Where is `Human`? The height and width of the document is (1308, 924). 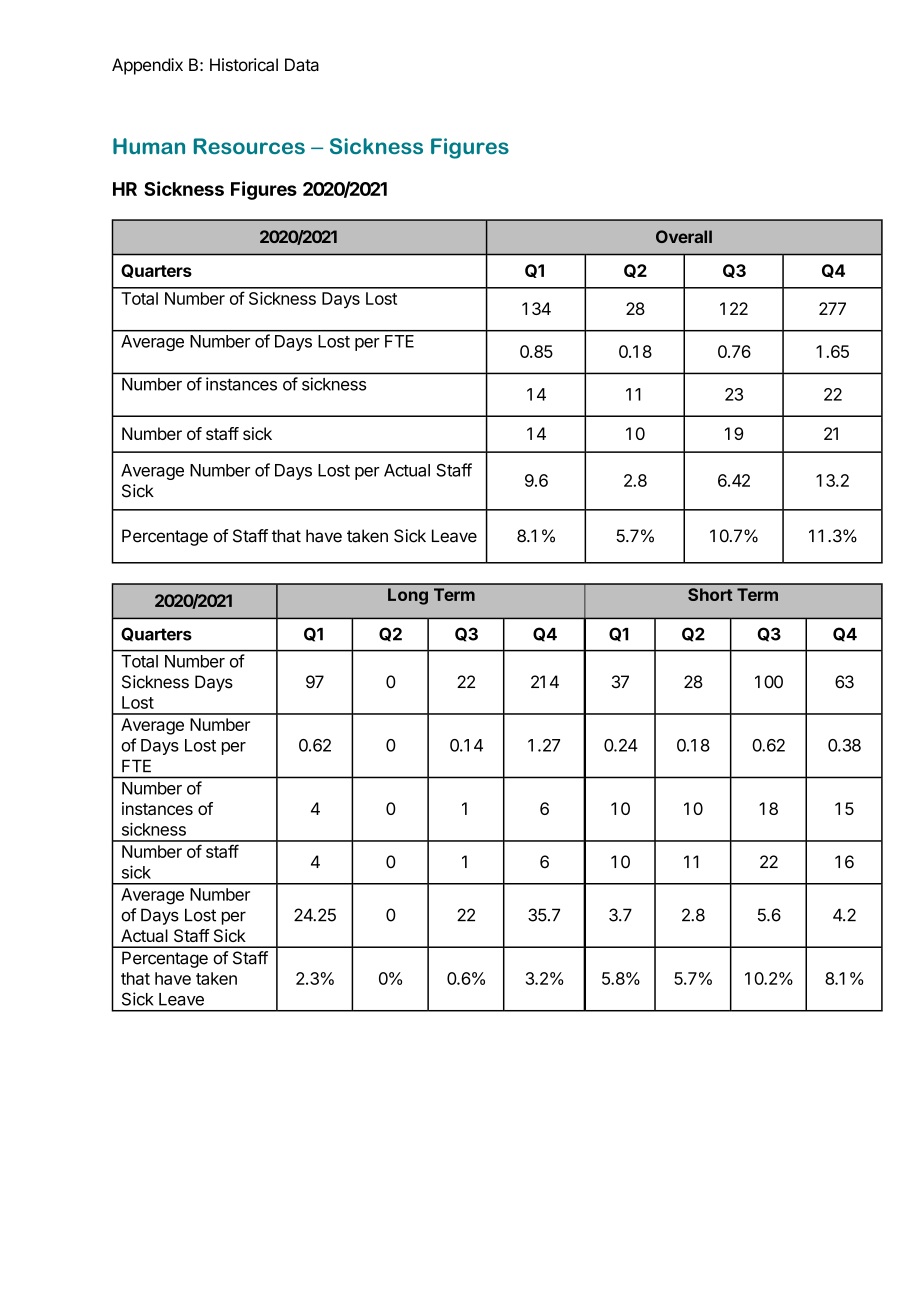 Human is located at coordinates (149, 146).
